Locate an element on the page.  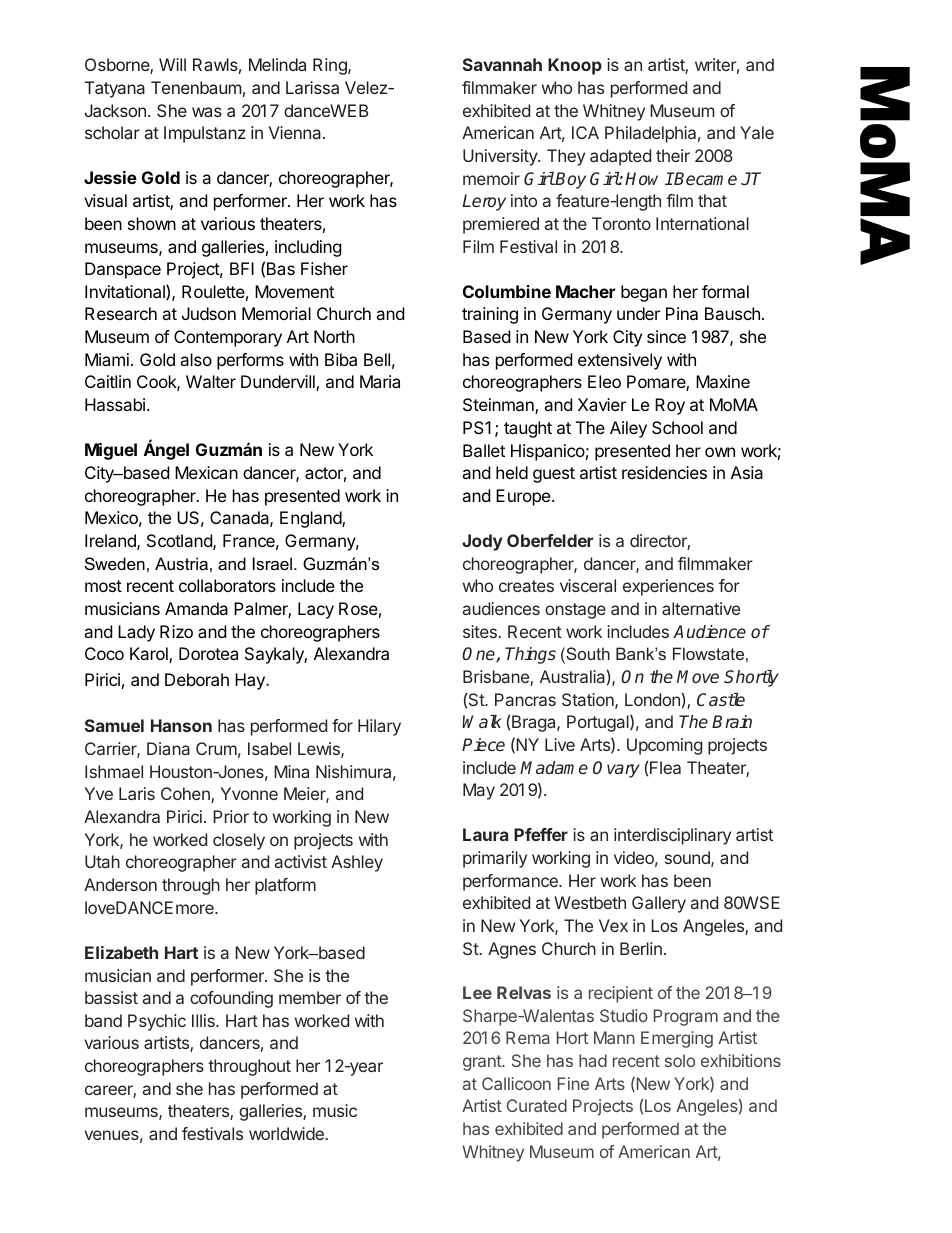
Amanda is located at coordinates (196, 608).
